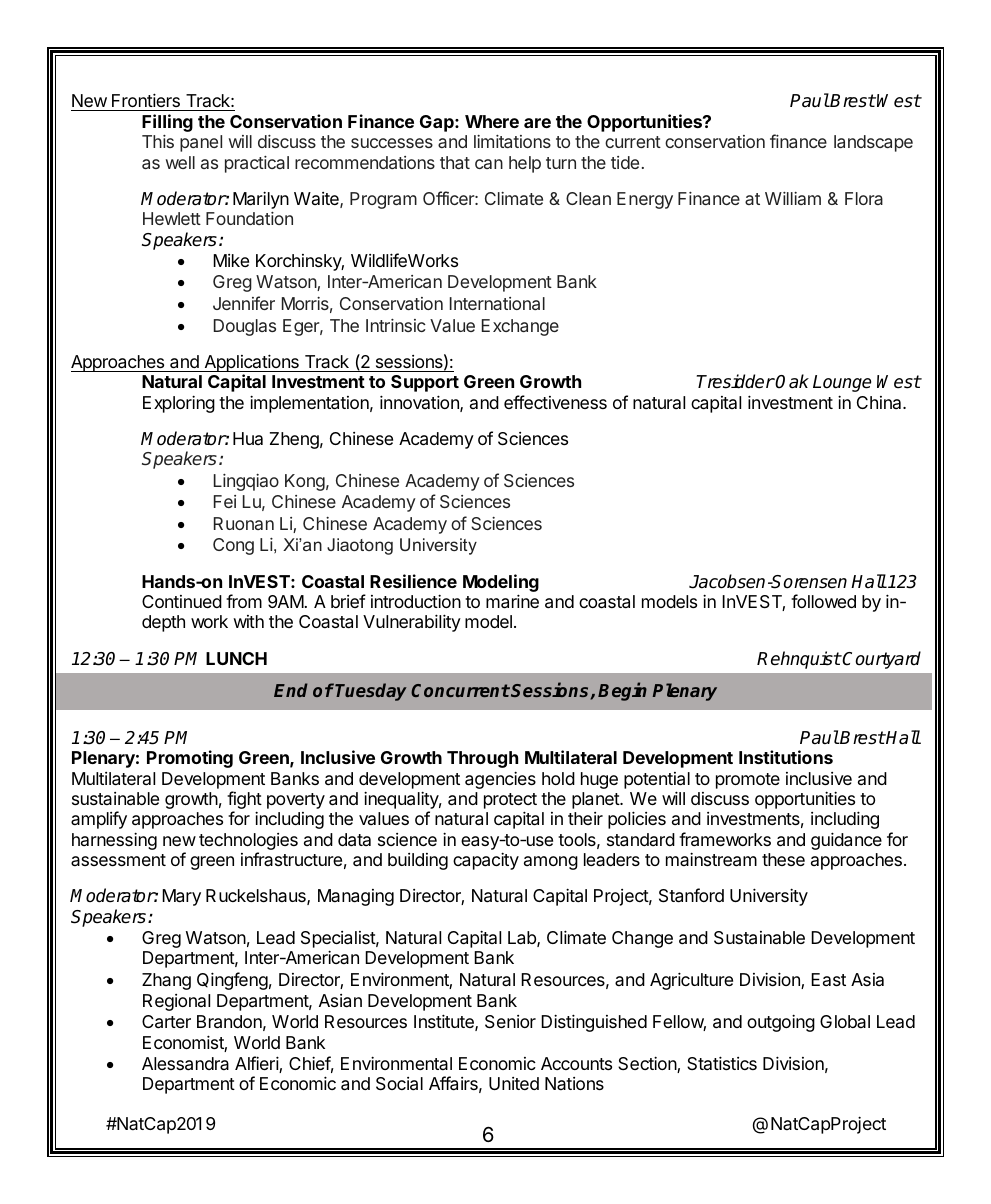  What do you see at coordinates (244, 801) in the image?
I see `fight` at bounding box center [244, 801].
